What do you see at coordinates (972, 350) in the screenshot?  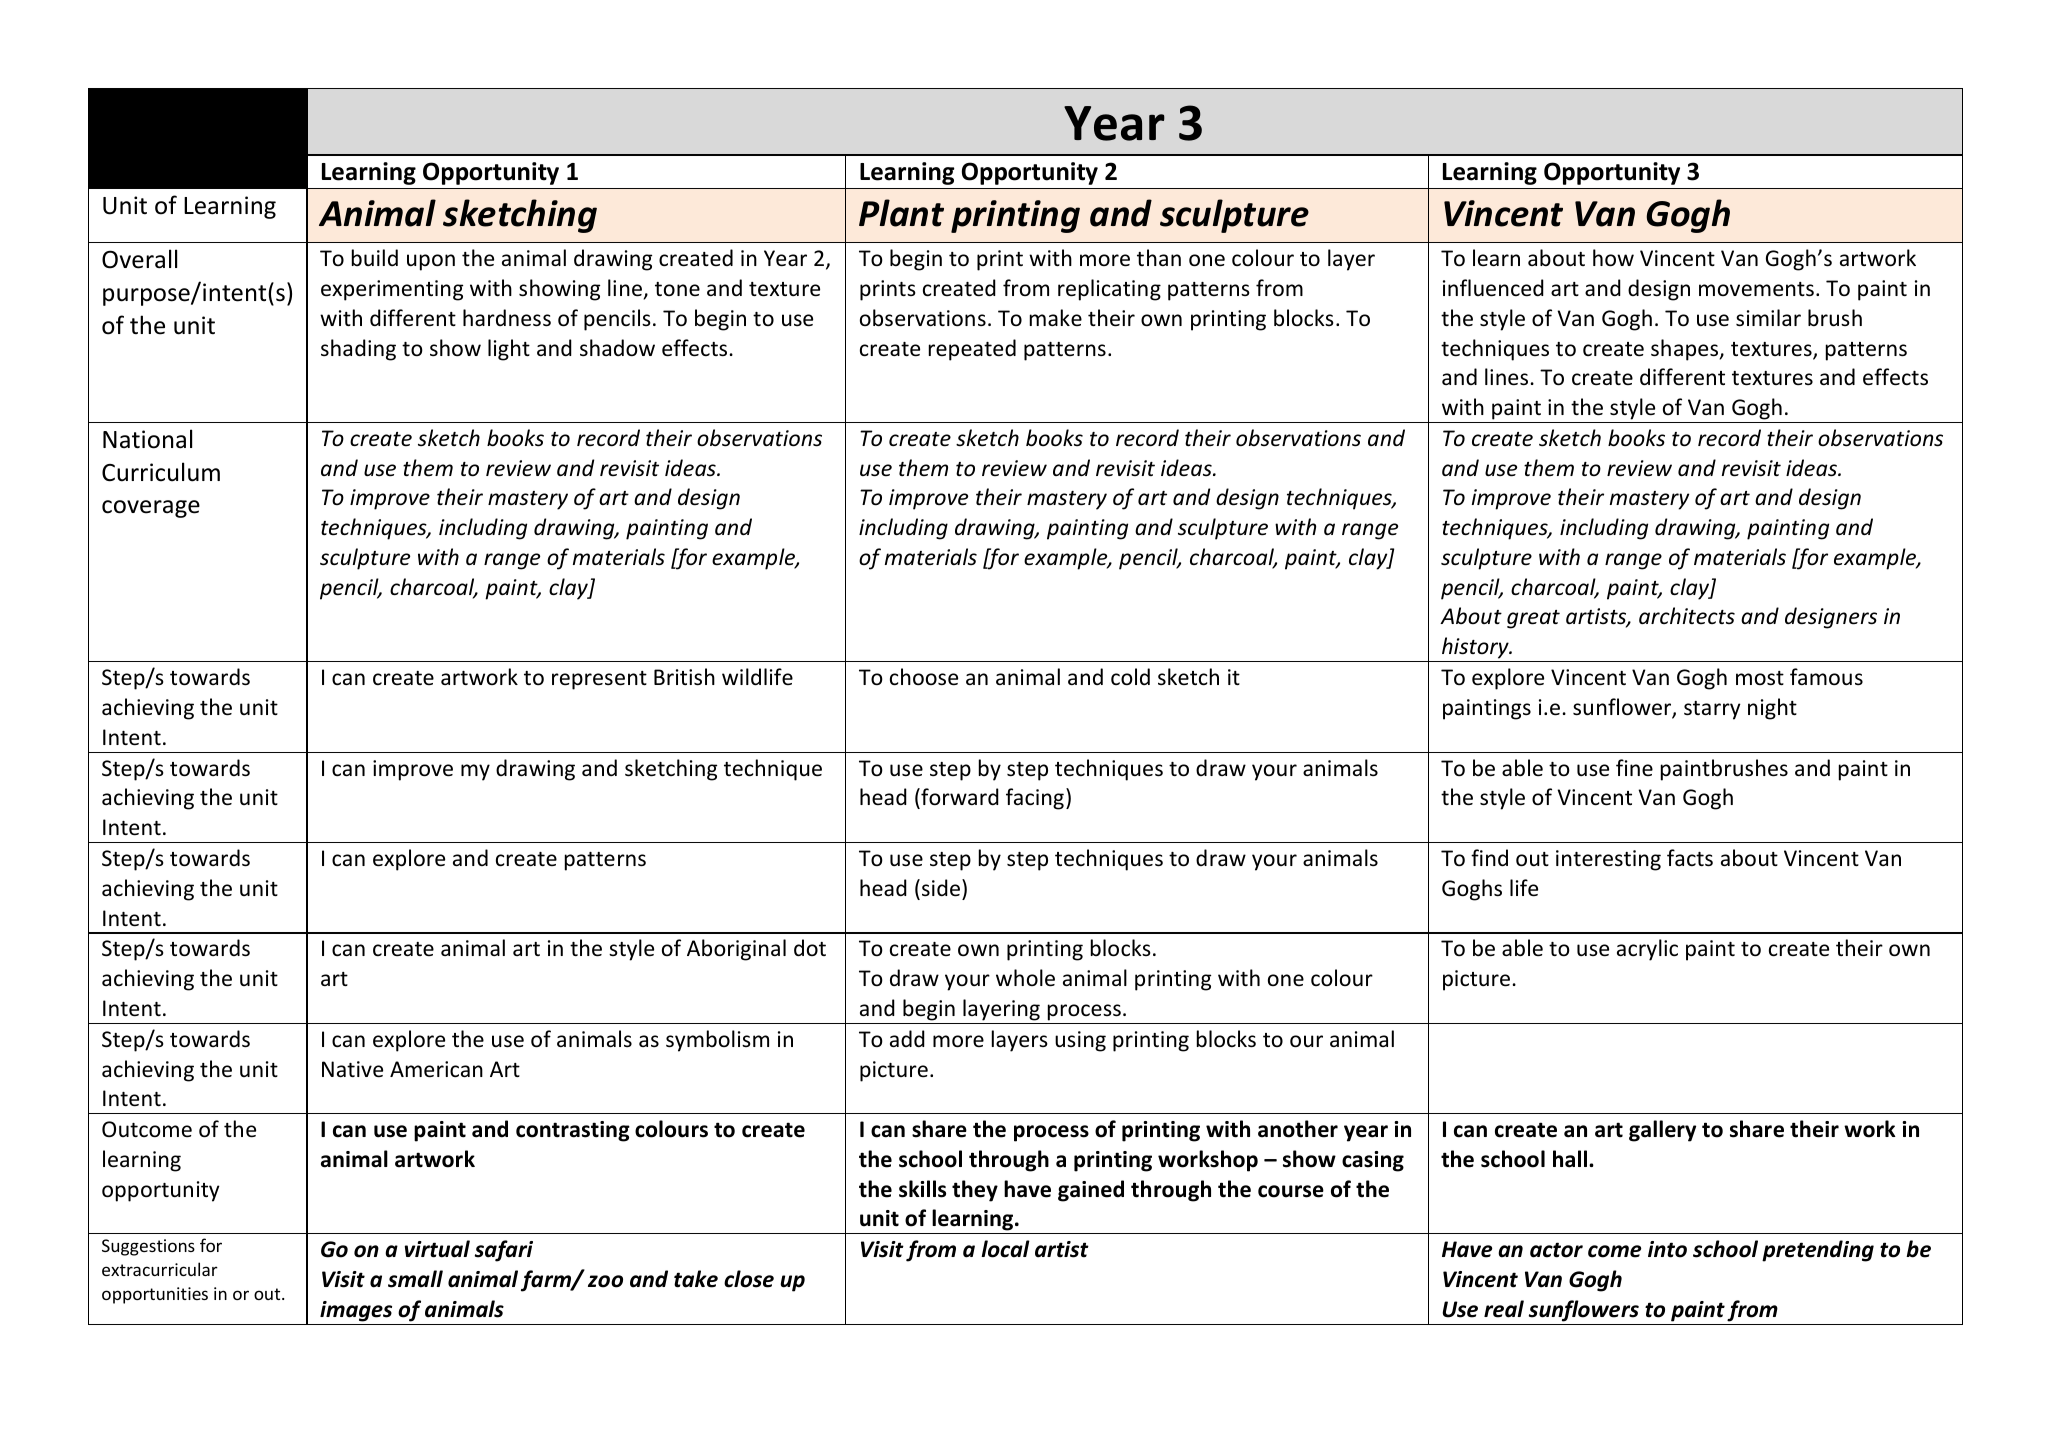 I see `repeated` at bounding box center [972, 350].
